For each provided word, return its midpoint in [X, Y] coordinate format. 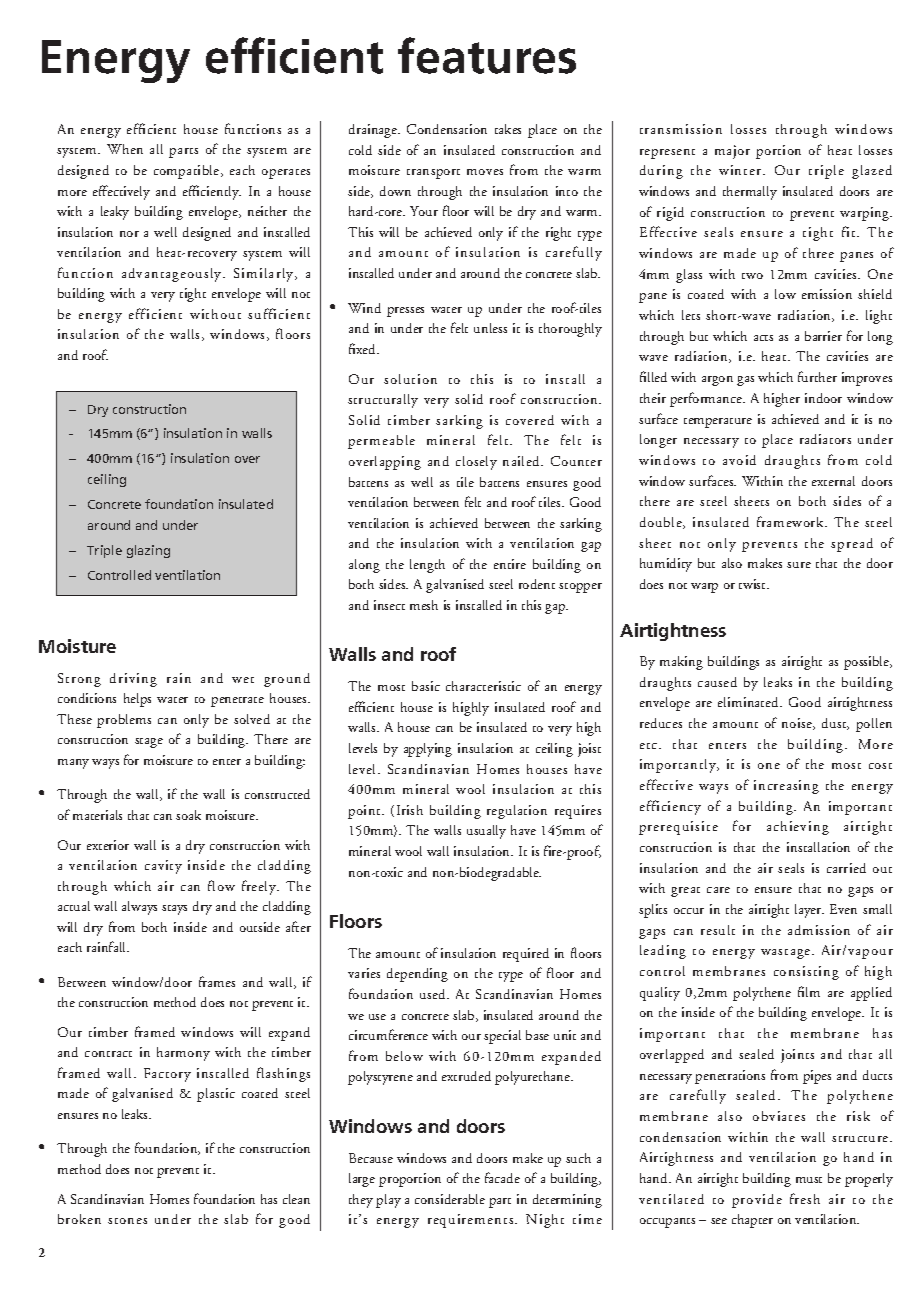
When [125, 149]
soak [188, 815]
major [732, 152]
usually [486, 832]
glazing [148, 551]
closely [476, 463]
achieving [798, 828]
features [487, 55]
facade [502, 1177]
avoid [739, 460]
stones [127, 1221]
